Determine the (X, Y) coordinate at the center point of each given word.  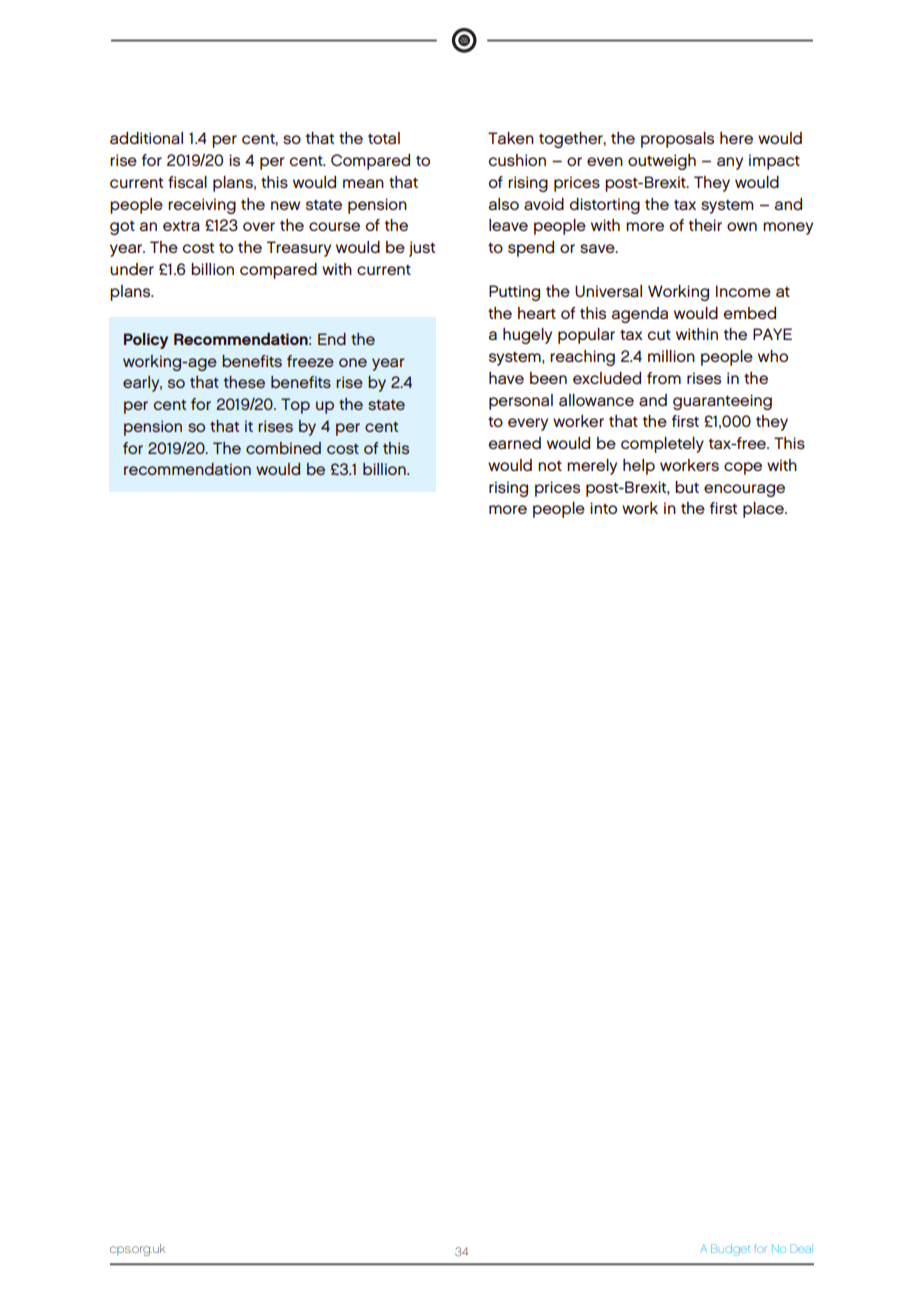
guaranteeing (722, 402)
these (244, 382)
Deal (801, 1248)
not (550, 466)
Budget (730, 1250)
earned (515, 443)
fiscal (187, 182)
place (764, 510)
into (603, 508)
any (730, 163)
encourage (744, 490)
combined (283, 448)
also (504, 204)
